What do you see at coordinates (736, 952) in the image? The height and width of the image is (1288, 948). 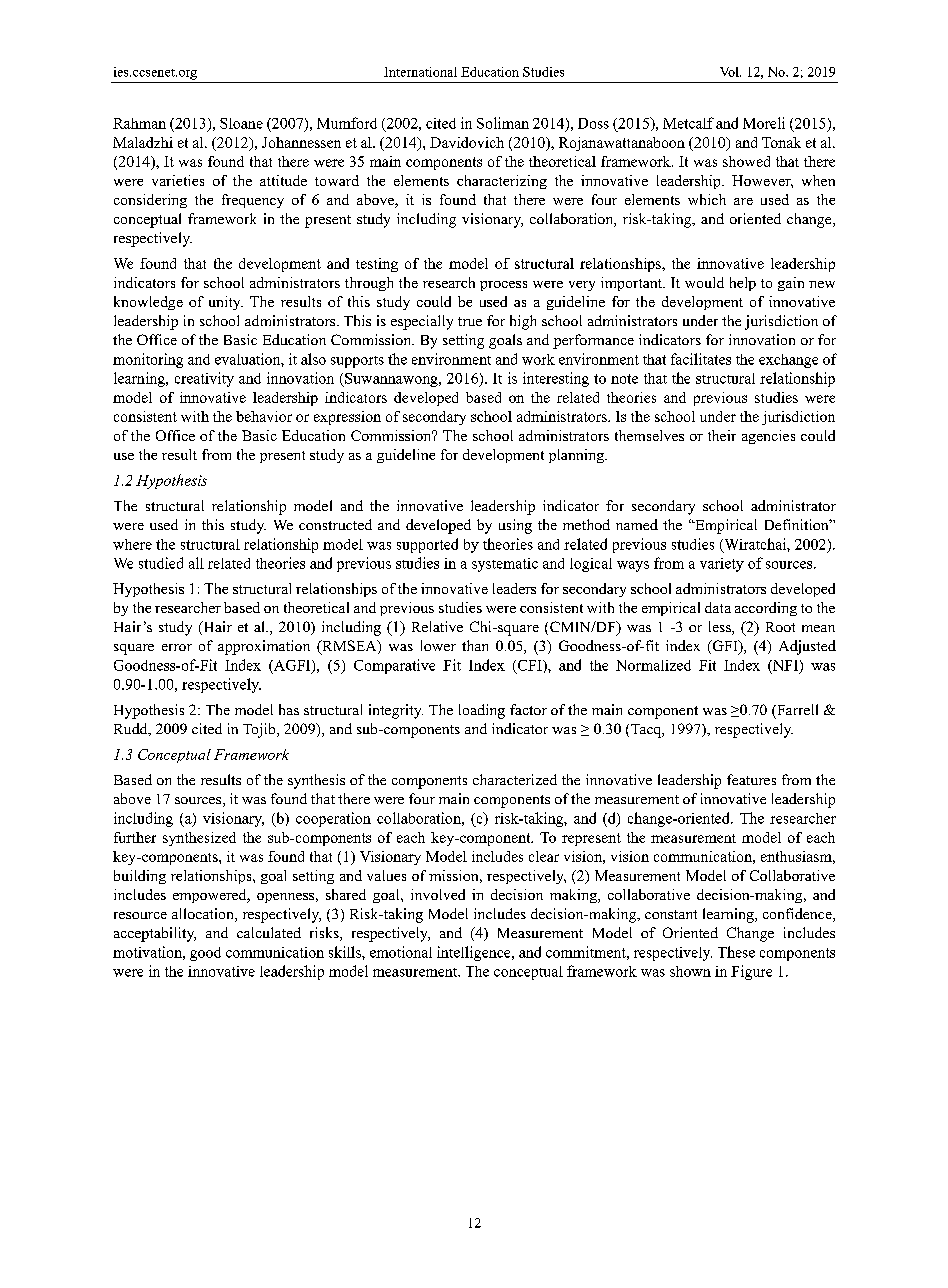 I see `These` at bounding box center [736, 952].
